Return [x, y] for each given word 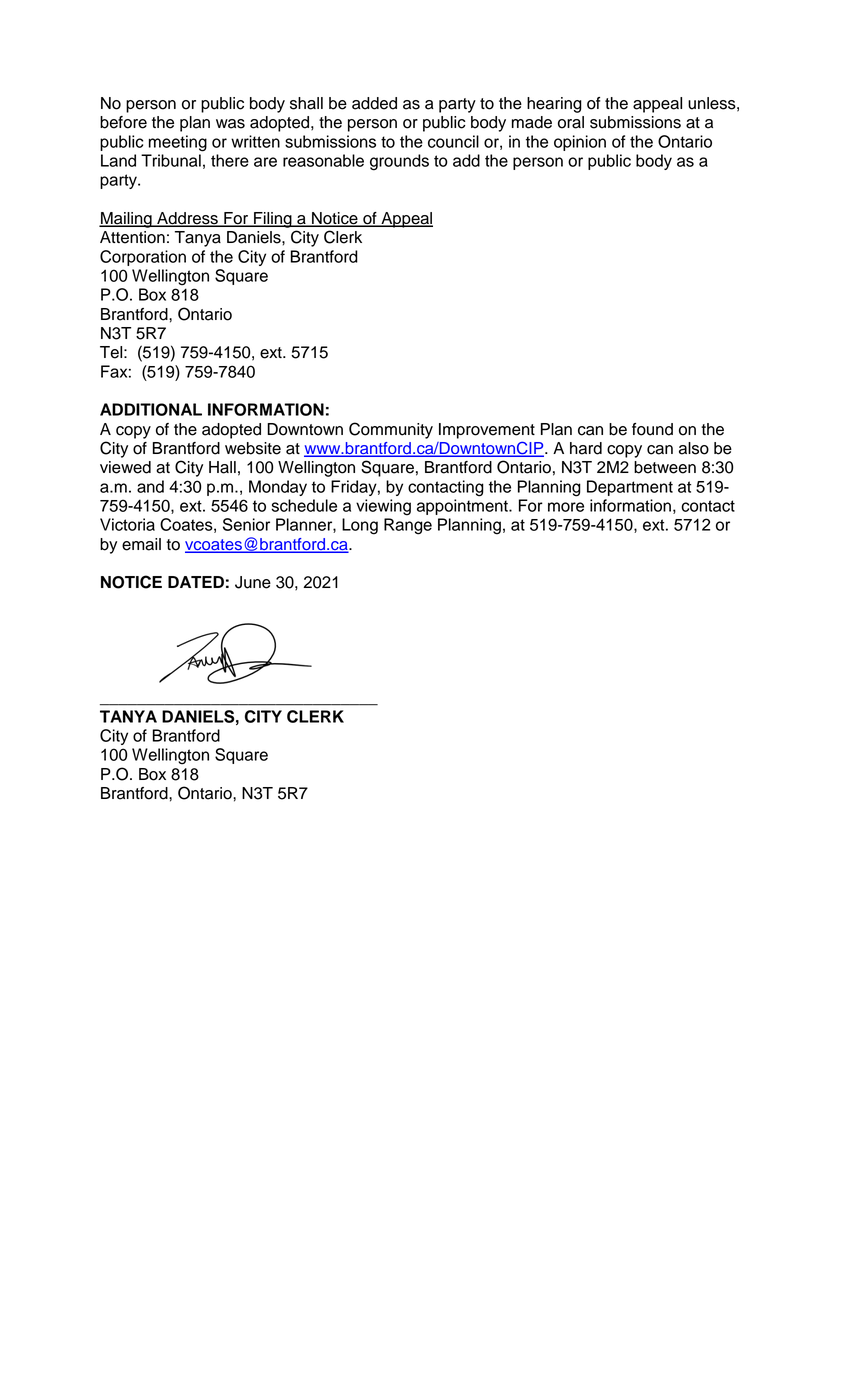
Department [630, 488]
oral [571, 122]
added [374, 103]
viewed [125, 467]
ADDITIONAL [151, 409]
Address [187, 219]
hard [586, 448]
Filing [273, 220]
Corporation [143, 258]
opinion [580, 143]
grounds [399, 162]
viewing [383, 507]
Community [391, 430]
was [230, 124]
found [652, 429]
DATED [196, 582]
